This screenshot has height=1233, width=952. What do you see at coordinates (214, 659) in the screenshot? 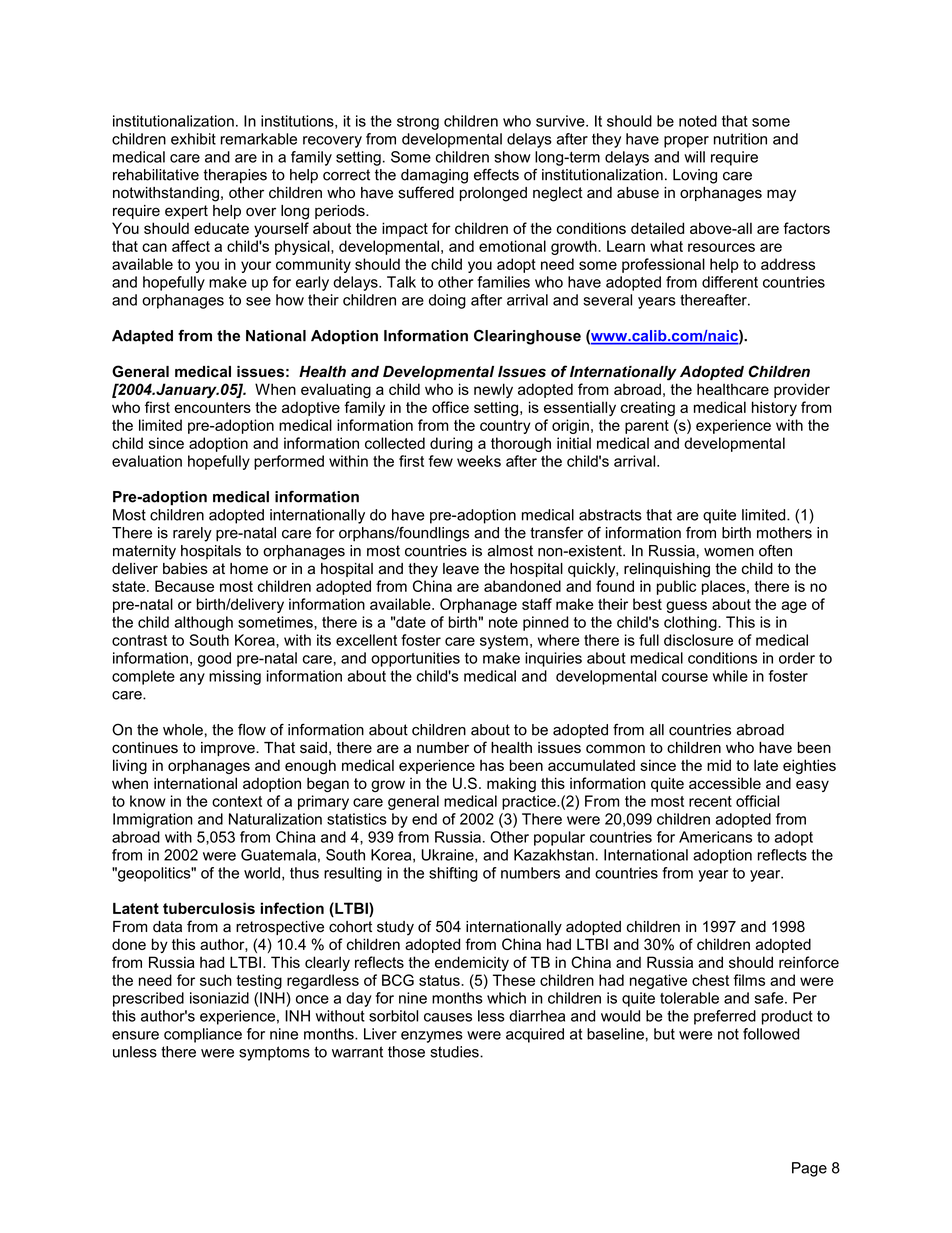
I see `good` at bounding box center [214, 659].
